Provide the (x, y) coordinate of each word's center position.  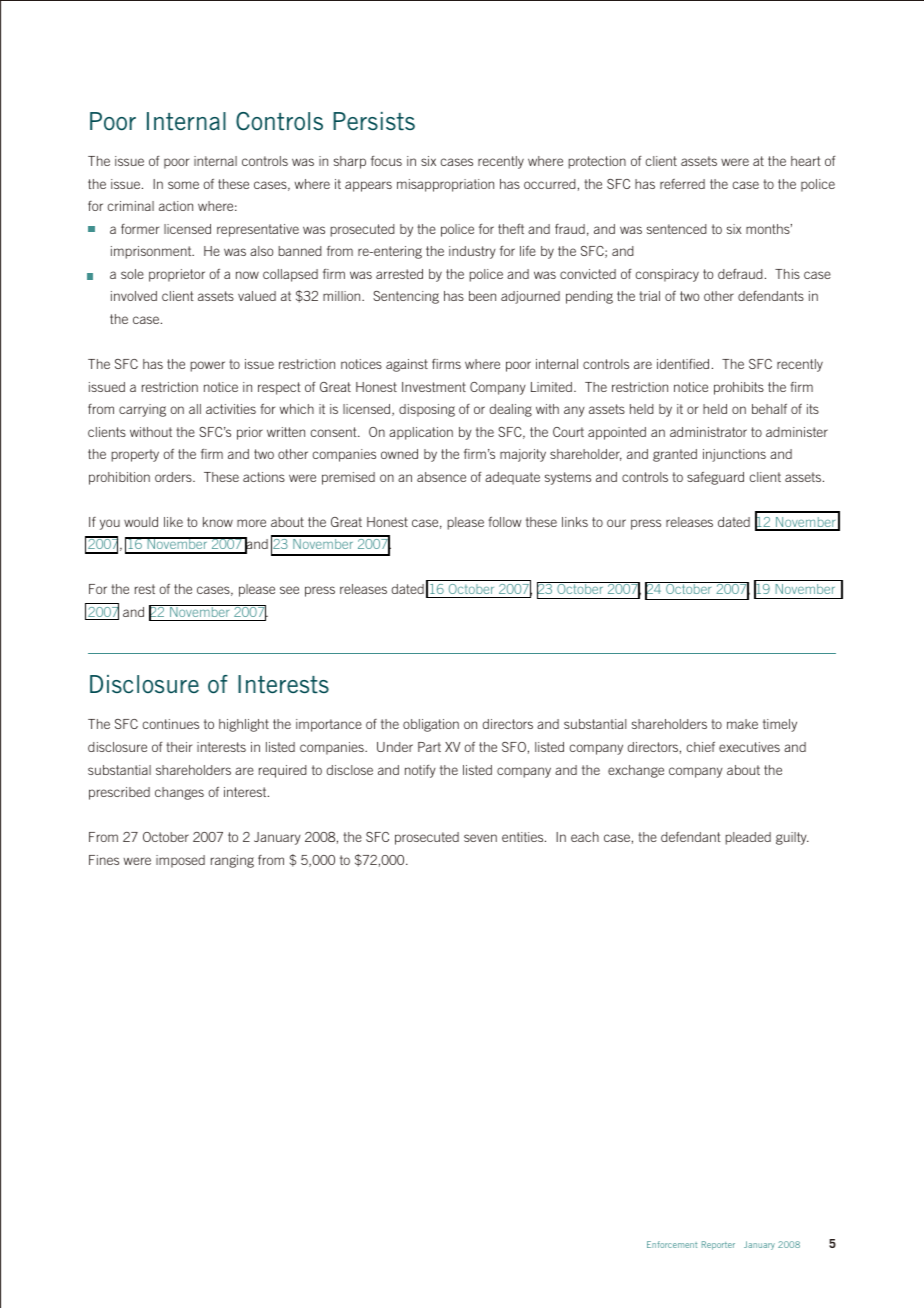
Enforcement (672, 1244)
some (183, 185)
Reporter (718, 1245)
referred (682, 184)
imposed (180, 861)
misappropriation (445, 185)
